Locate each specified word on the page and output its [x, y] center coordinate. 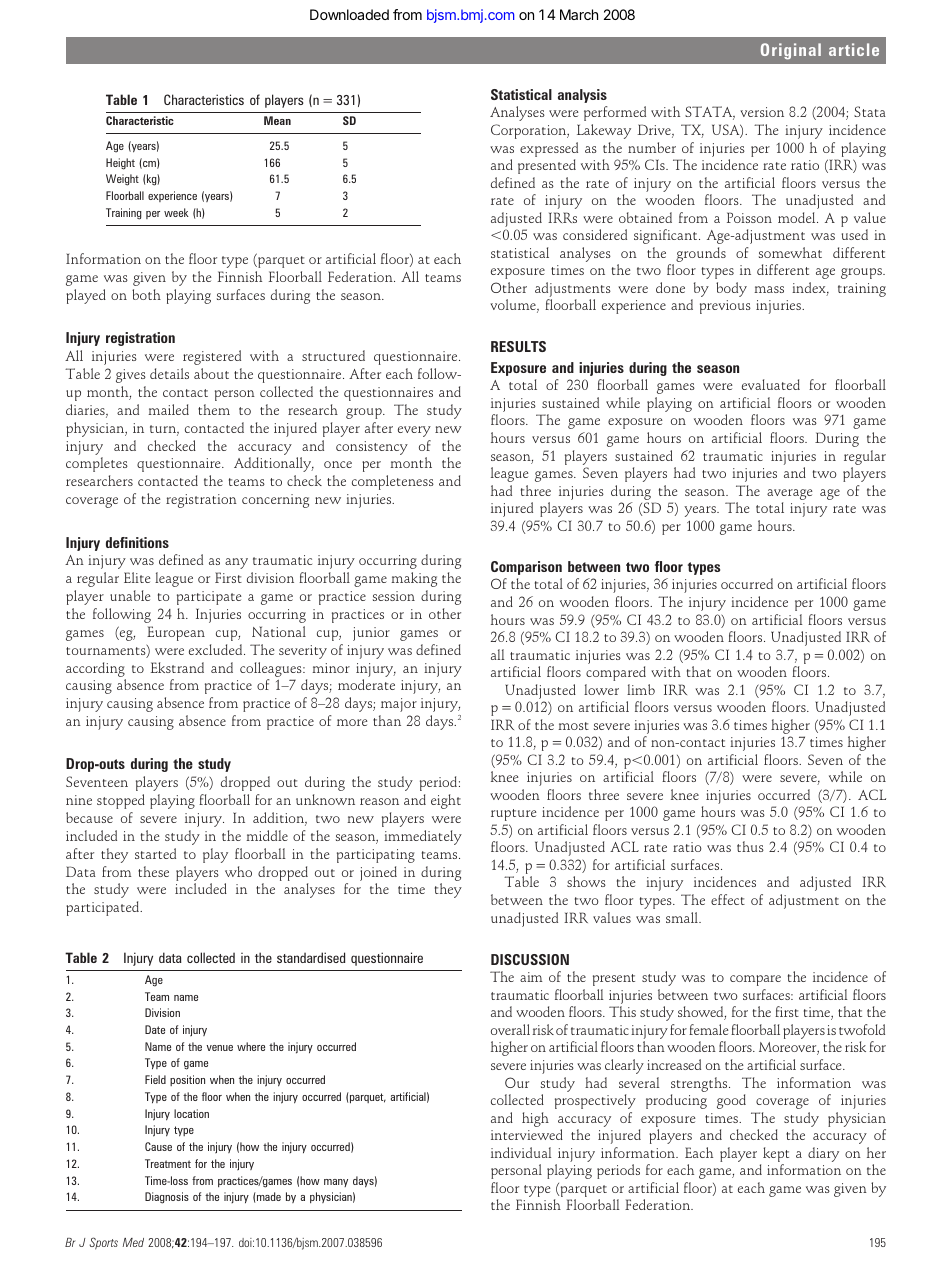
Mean [277, 120]
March [579, 14]
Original [791, 51]
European [176, 633]
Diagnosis [167, 1198]
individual [521, 1152]
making [414, 579]
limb [641, 689]
